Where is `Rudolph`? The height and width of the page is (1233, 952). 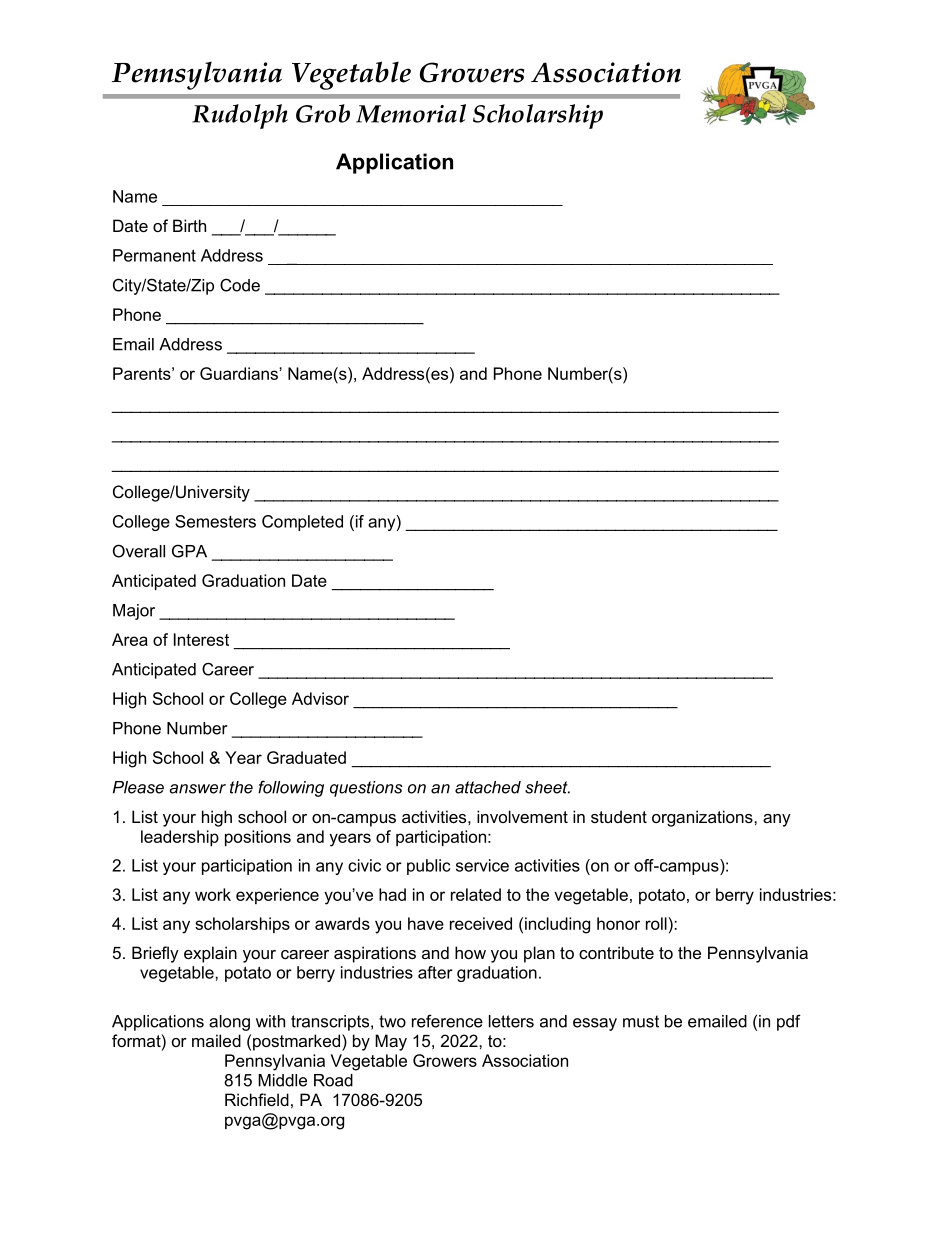
Rudolph is located at coordinates (240, 116).
